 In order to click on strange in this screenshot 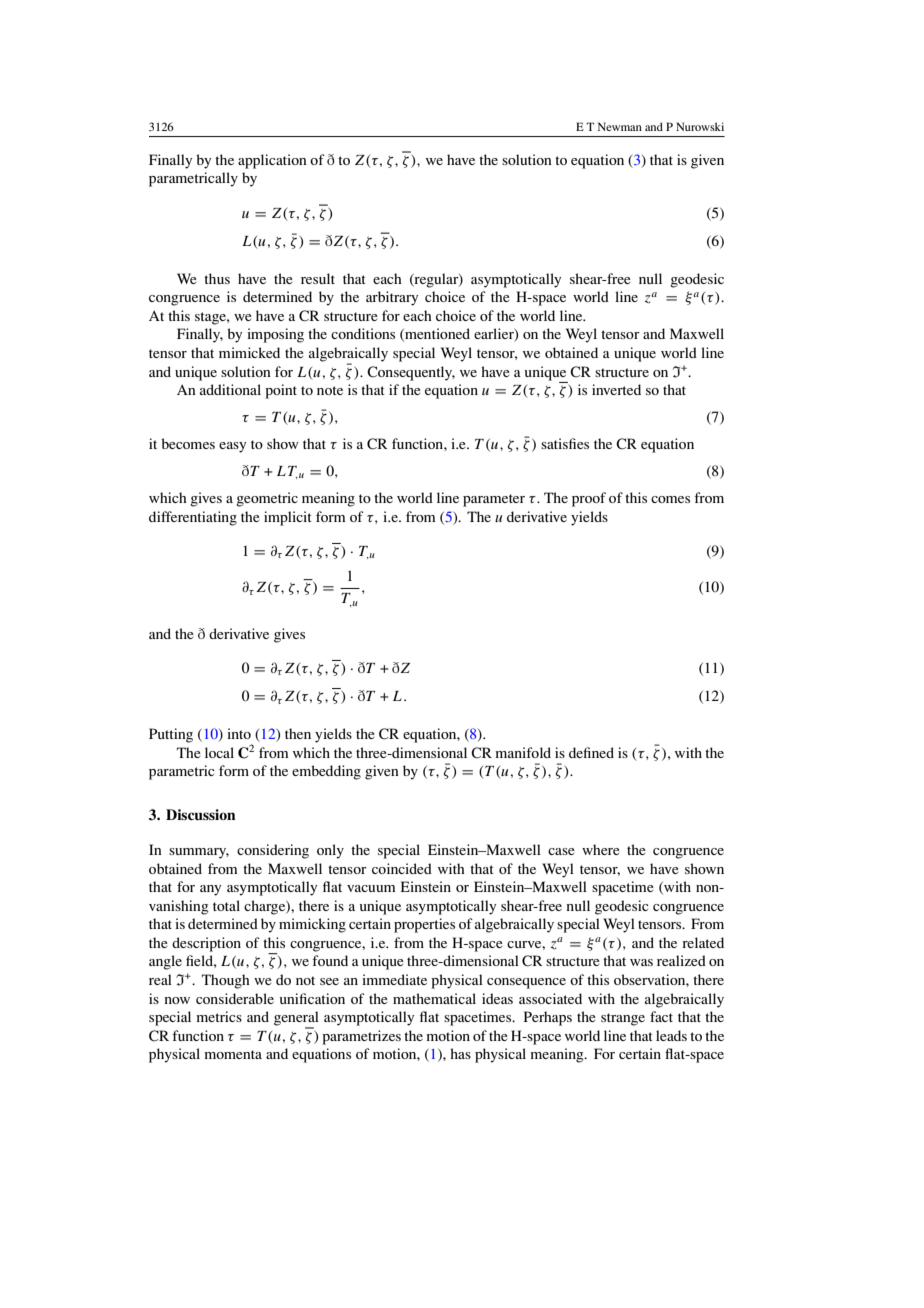, I will do `click(623, 1019)`.
